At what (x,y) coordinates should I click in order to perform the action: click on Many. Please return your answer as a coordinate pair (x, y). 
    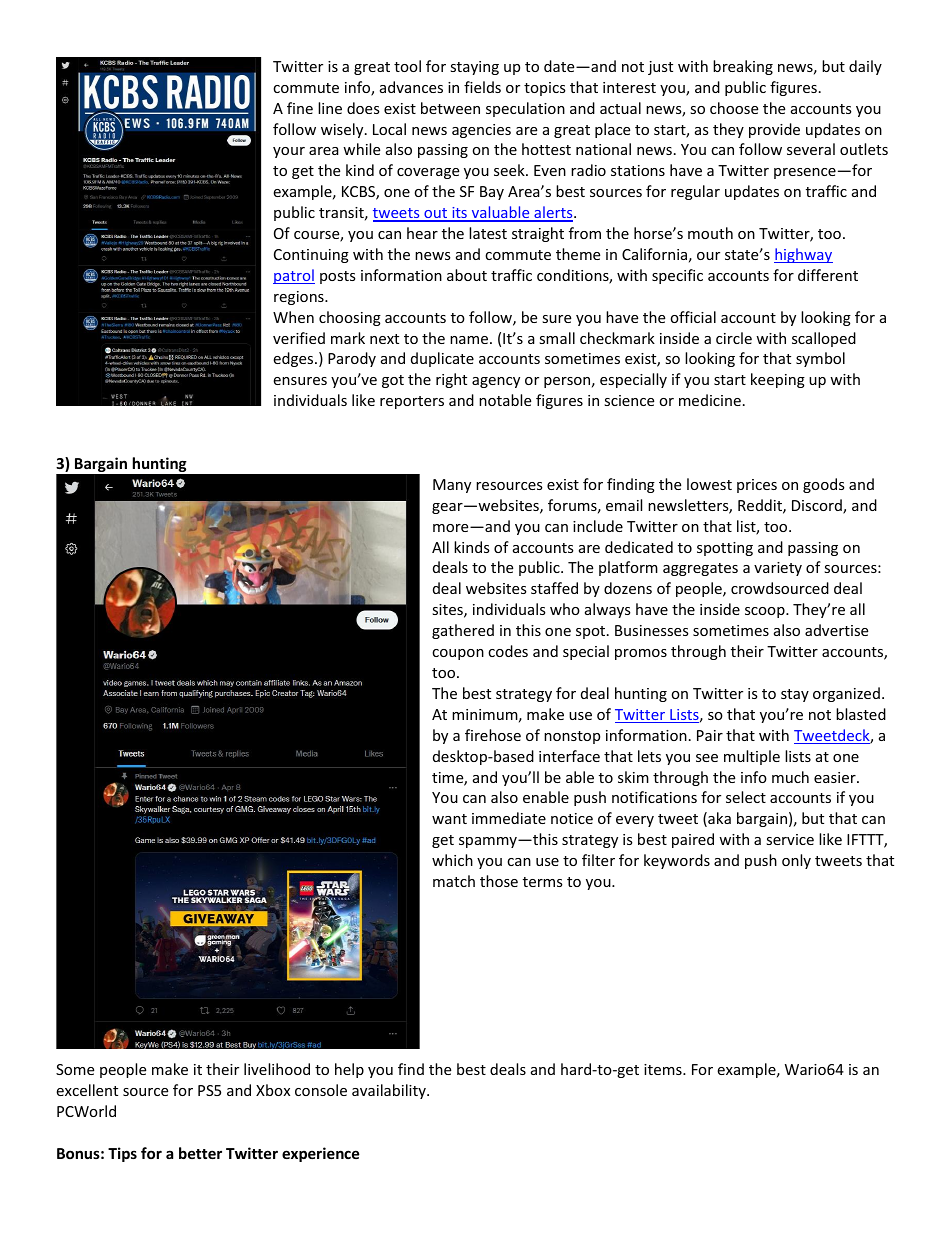
    Looking at the image, I should click on (452, 486).
